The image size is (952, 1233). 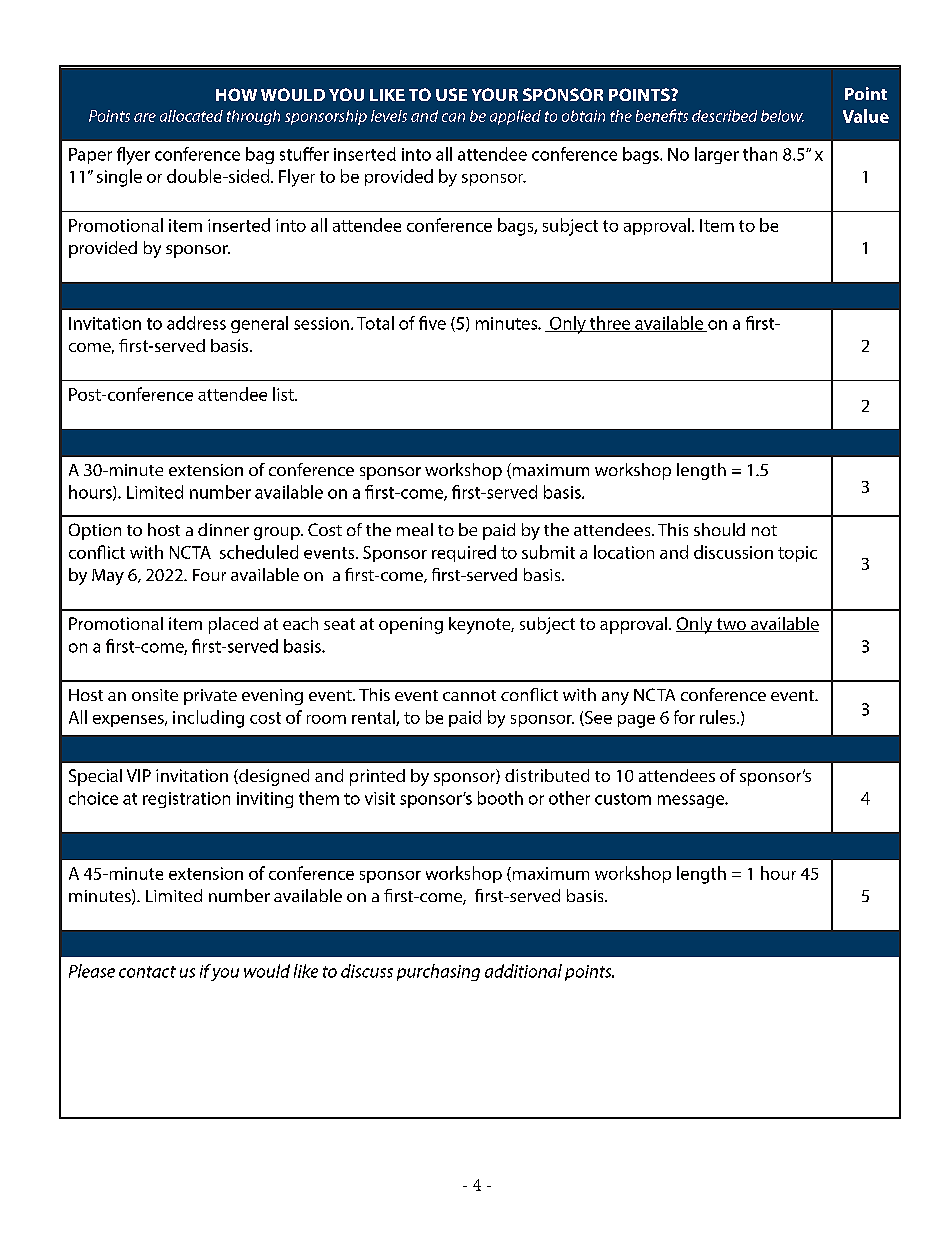 What do you see at coordinates (464, 553) in the screenshot?
I see `required` at bounding box center [464, 553].
